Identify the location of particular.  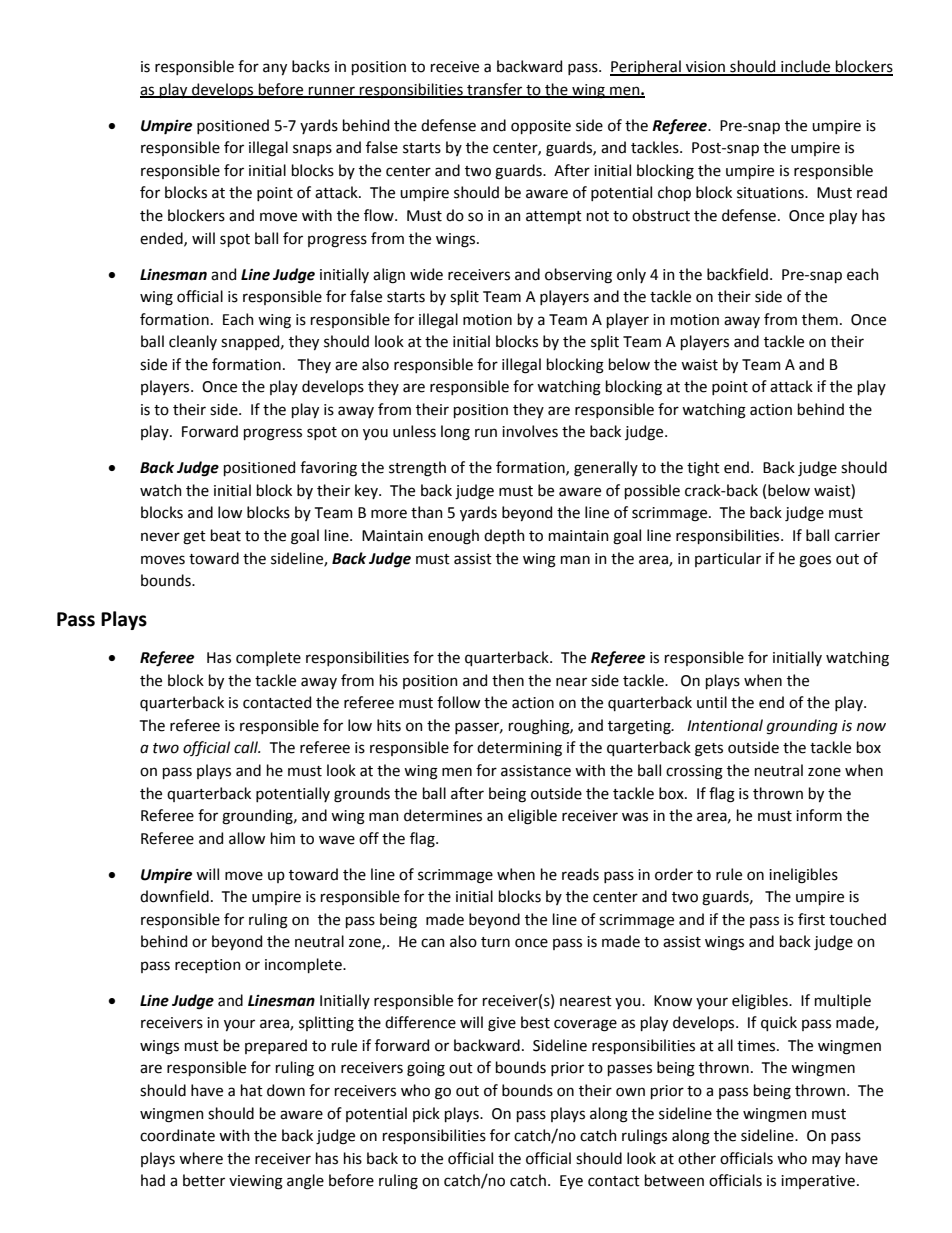
(728, 559).
